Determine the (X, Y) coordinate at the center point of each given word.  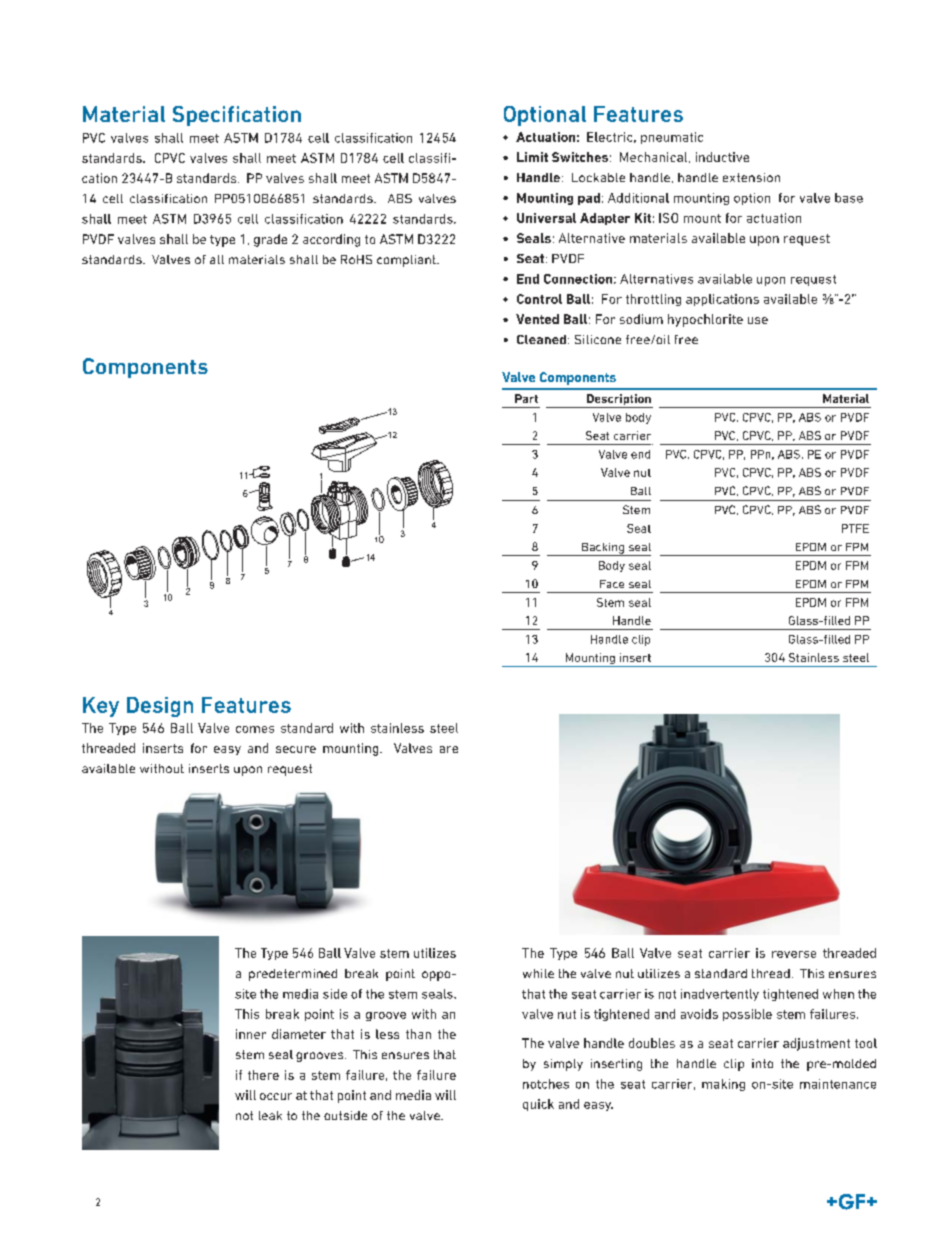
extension (751, 177)
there (263, 1075)
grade (270, 240)
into (762, 1063)
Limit (532, 157)
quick (538, 1105)
